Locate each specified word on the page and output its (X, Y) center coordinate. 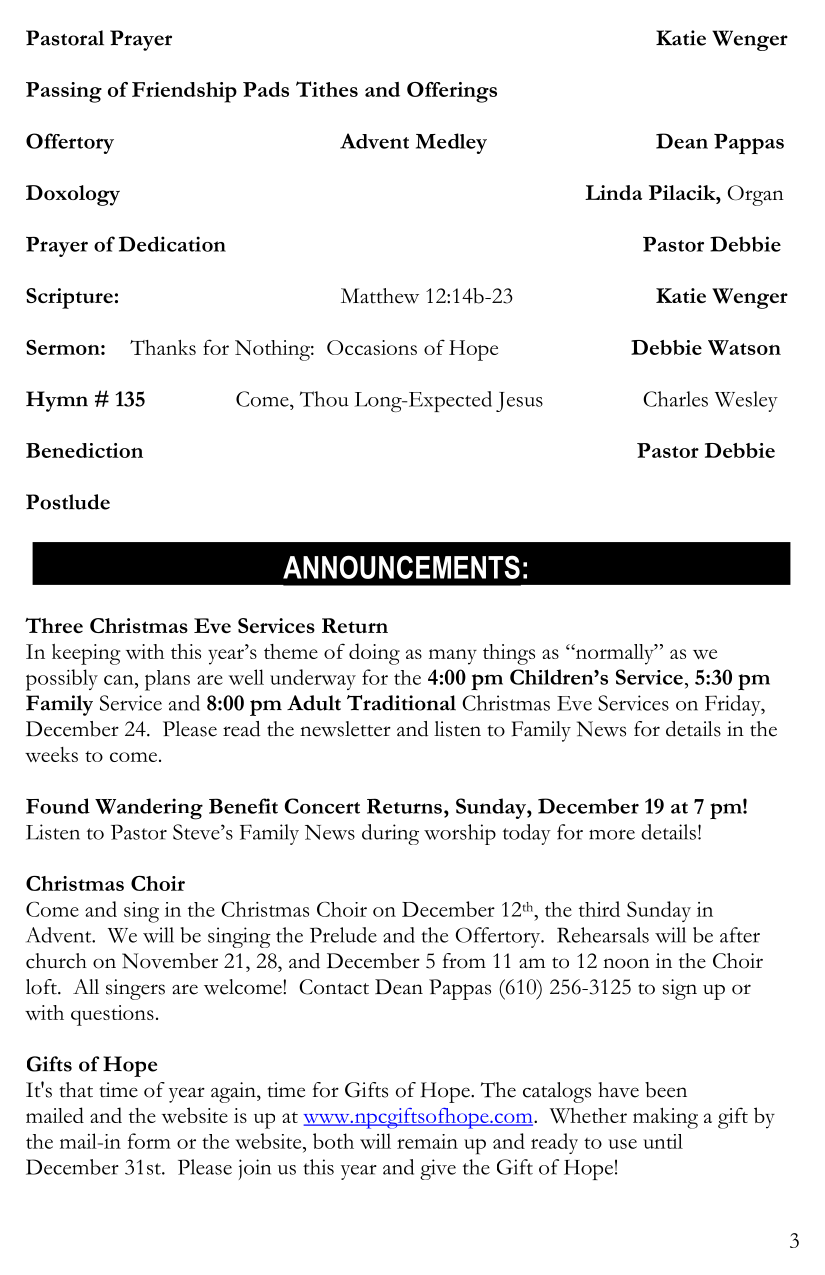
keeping (86, 654)
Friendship (184, 92)
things (509, 654)
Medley (451, 143)
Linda (613, 192)
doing (374, 654)
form (149, 1141)
